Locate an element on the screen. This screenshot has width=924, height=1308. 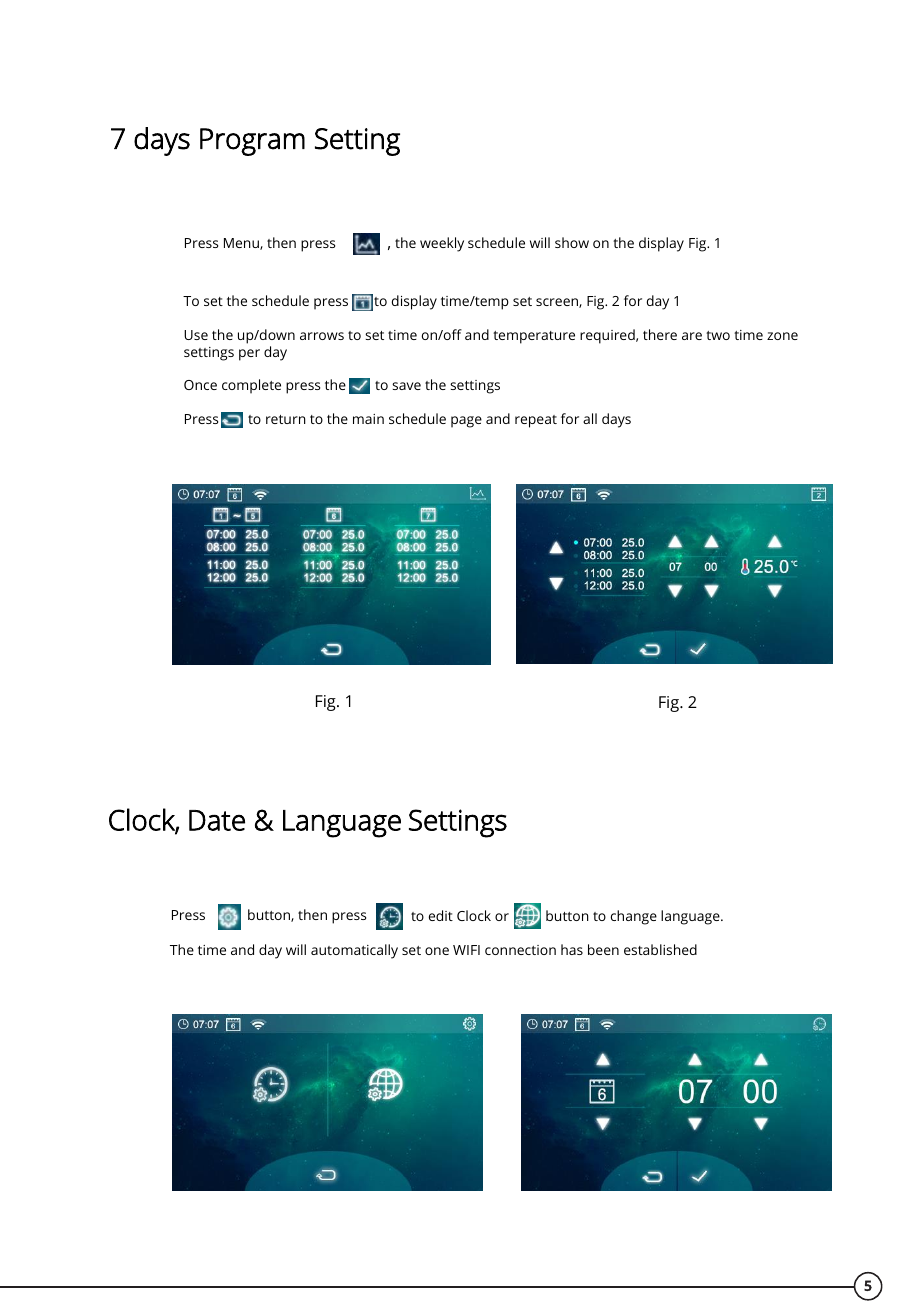
change is located at coordinates (634, 917).
